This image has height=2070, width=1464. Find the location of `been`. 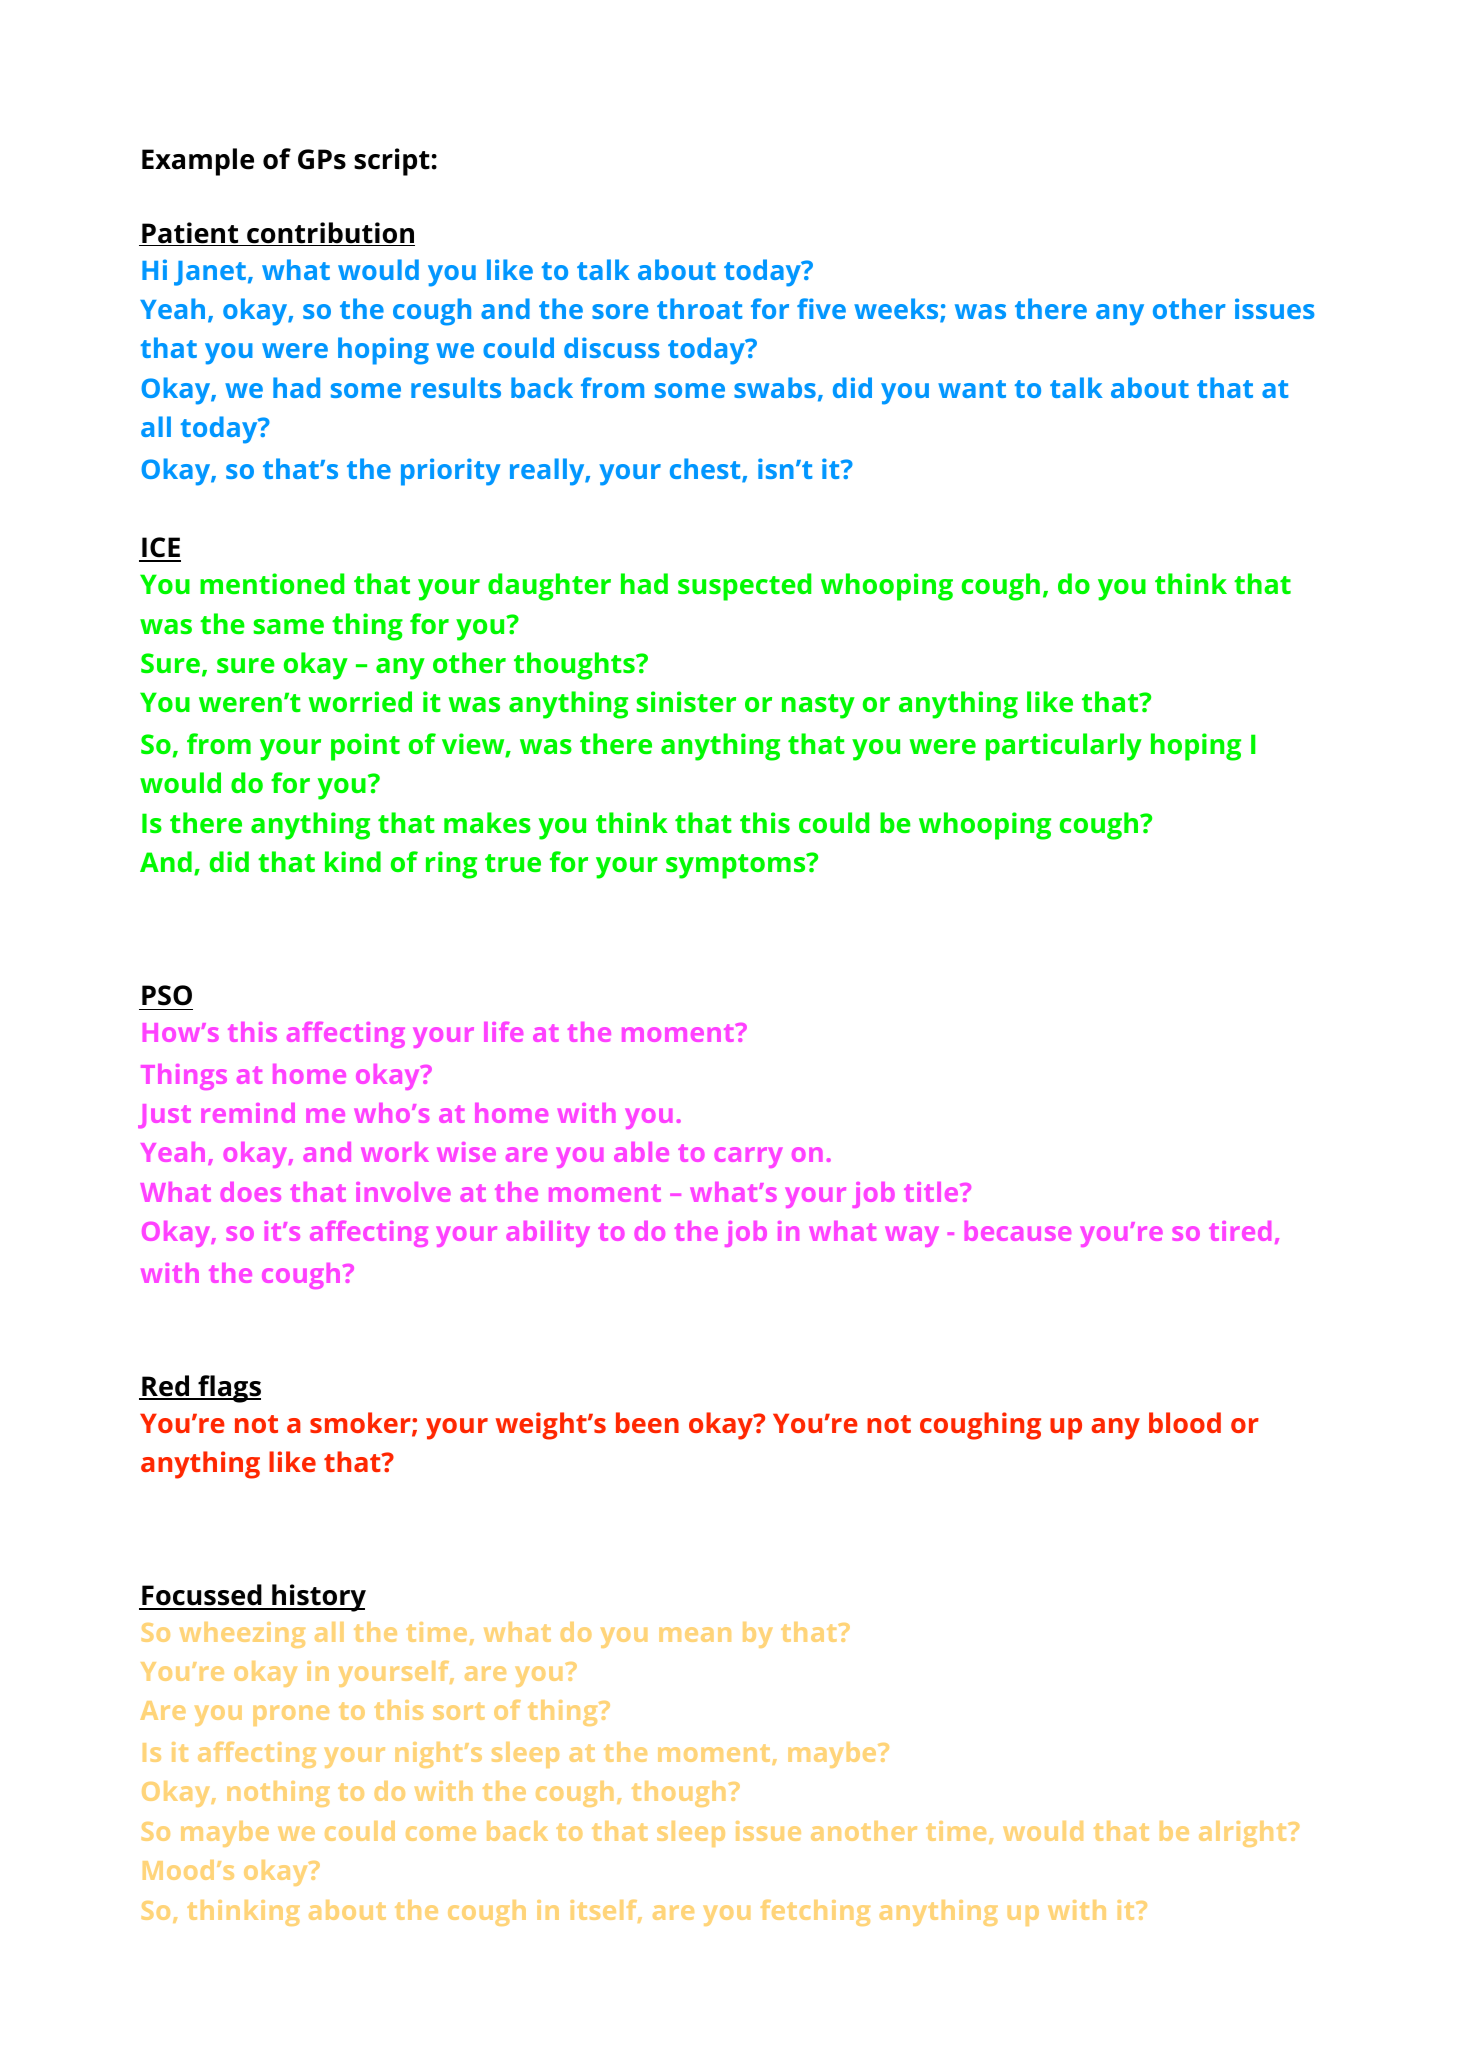

been is located at coordinates (647, 1422).
